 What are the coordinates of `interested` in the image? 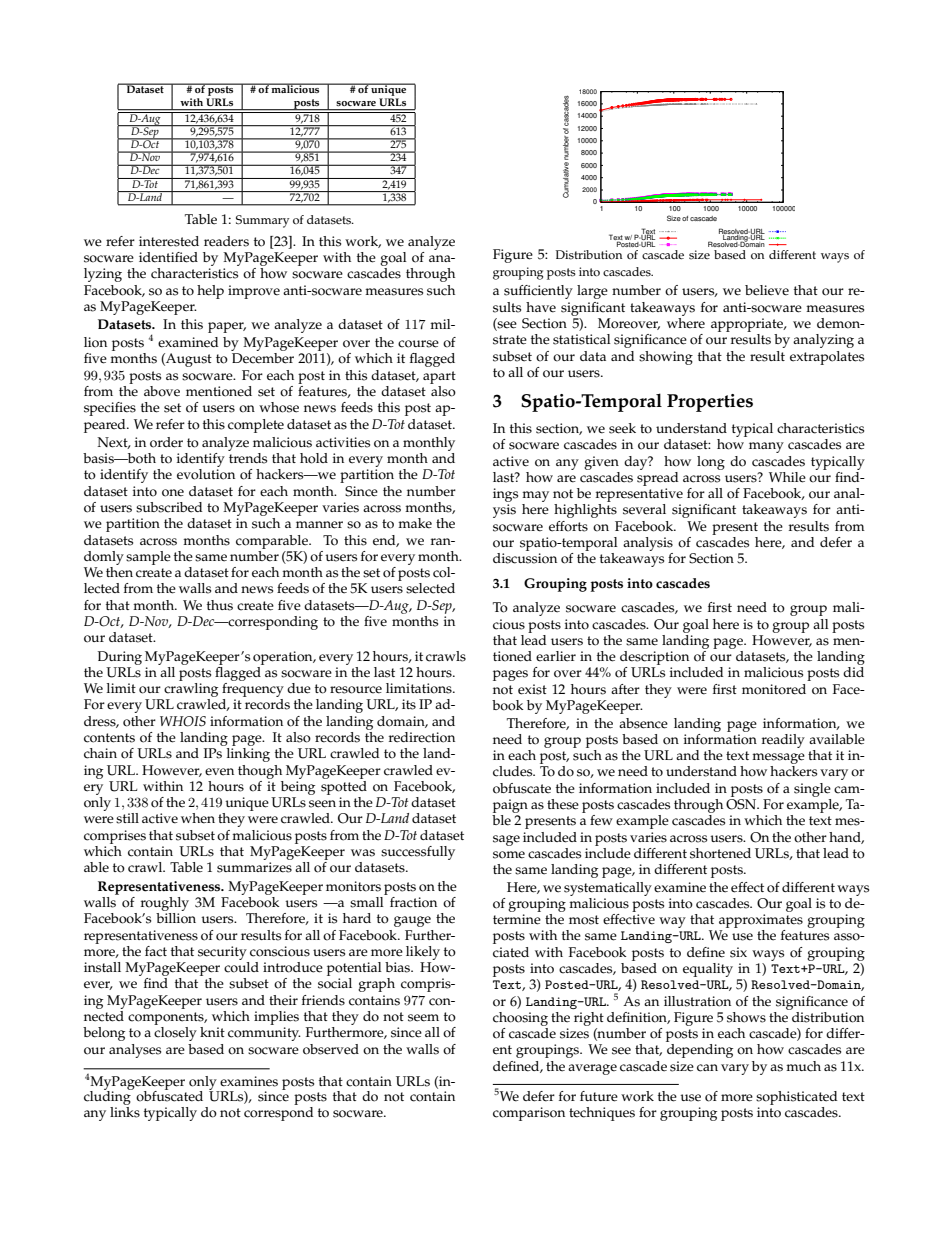 It's located at (169, 241).
